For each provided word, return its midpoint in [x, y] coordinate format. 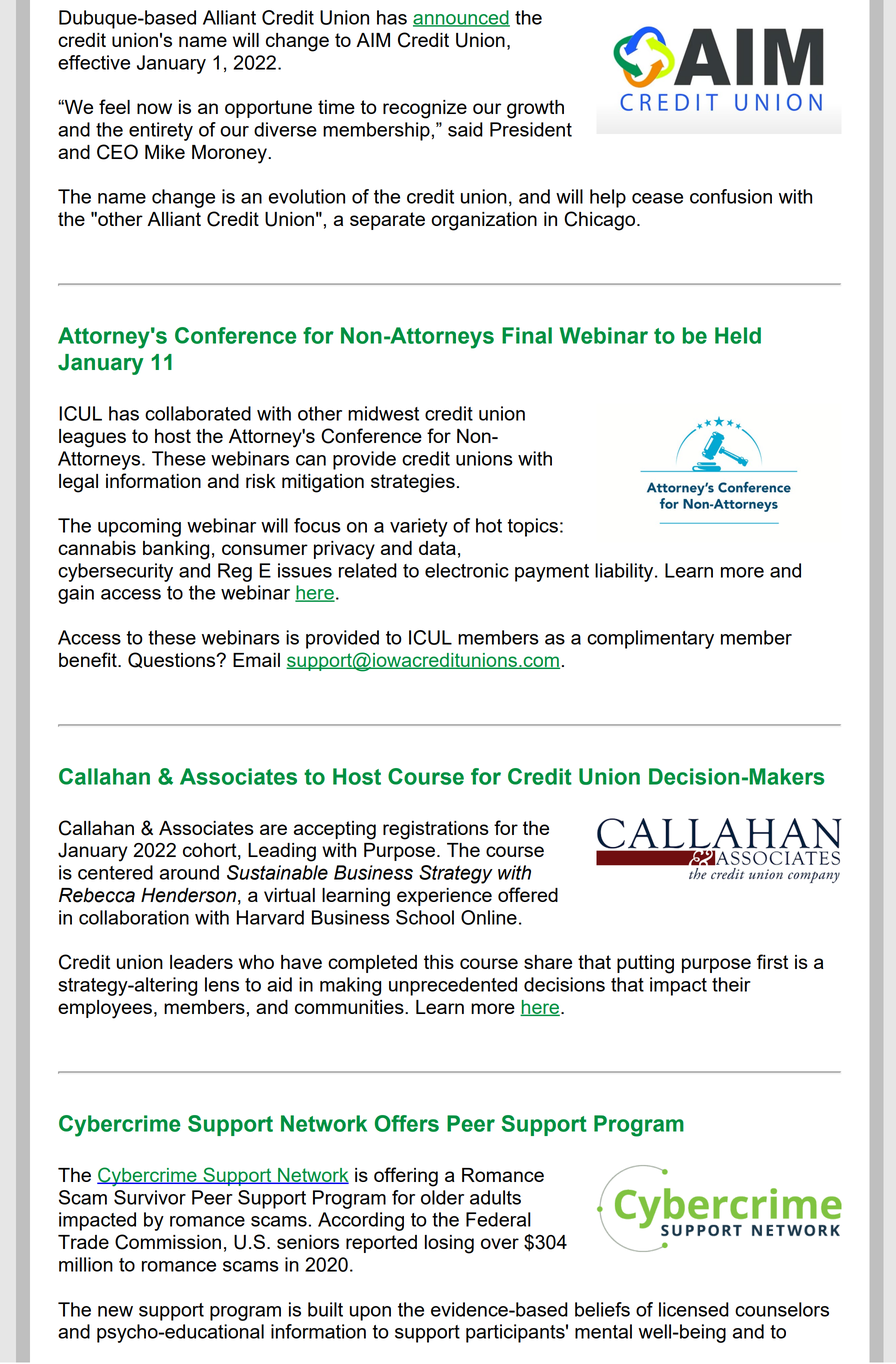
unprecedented [453, 986]
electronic [467, 570]
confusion [731, 196]
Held [738, 335]
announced [461, 18]
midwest [383, 413]
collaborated [198, 413]
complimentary [650, 639]
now [154, 108]
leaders [201, 962]
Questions [173, 660]
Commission [168, 1242]
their [731, 984]
